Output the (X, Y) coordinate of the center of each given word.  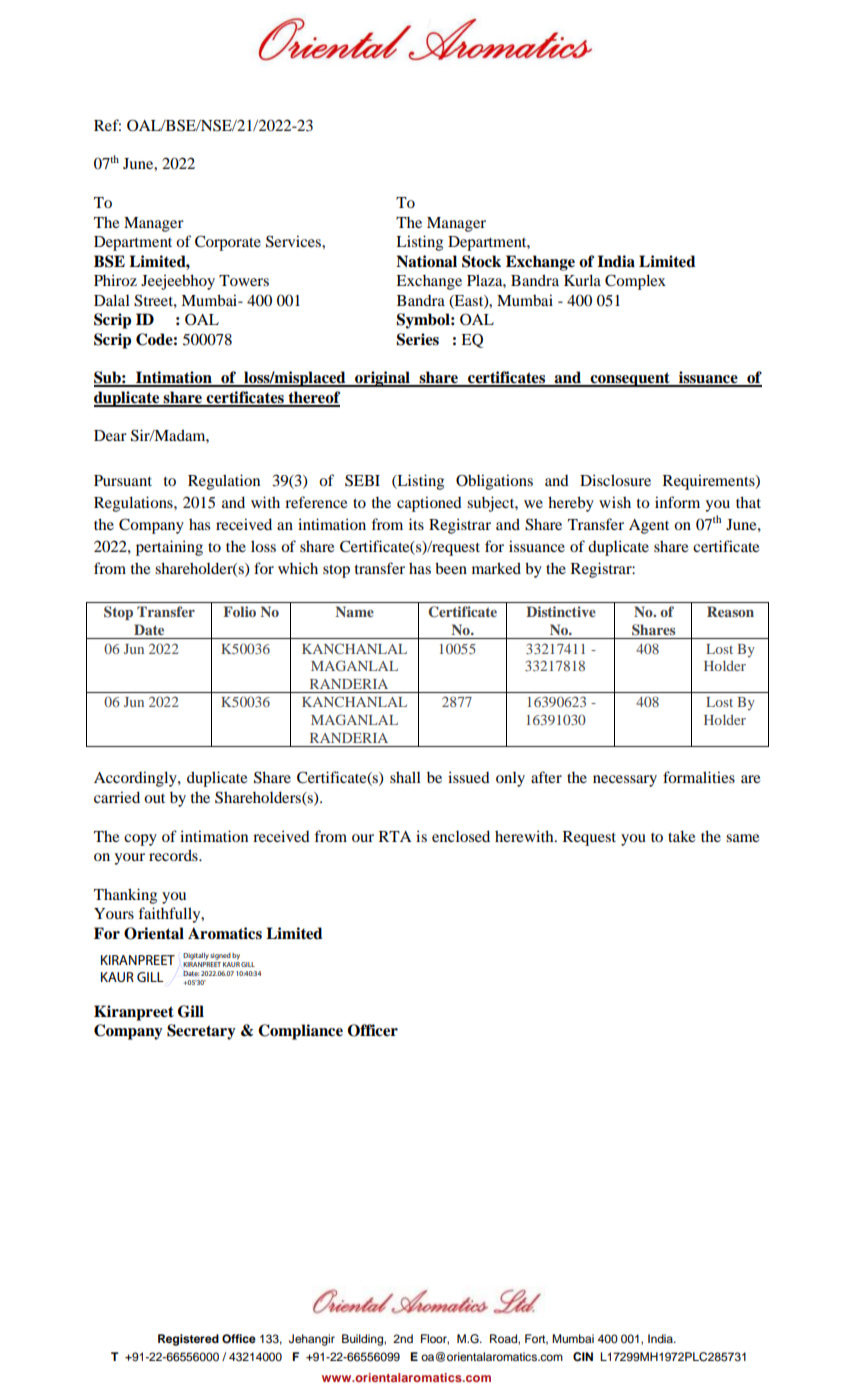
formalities (699, 777)
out (154, 798)
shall (405, 777)
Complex (635, 282)
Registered (188, 1340)
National (426, 261)
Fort (536, 1339)
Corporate (228, 243)
